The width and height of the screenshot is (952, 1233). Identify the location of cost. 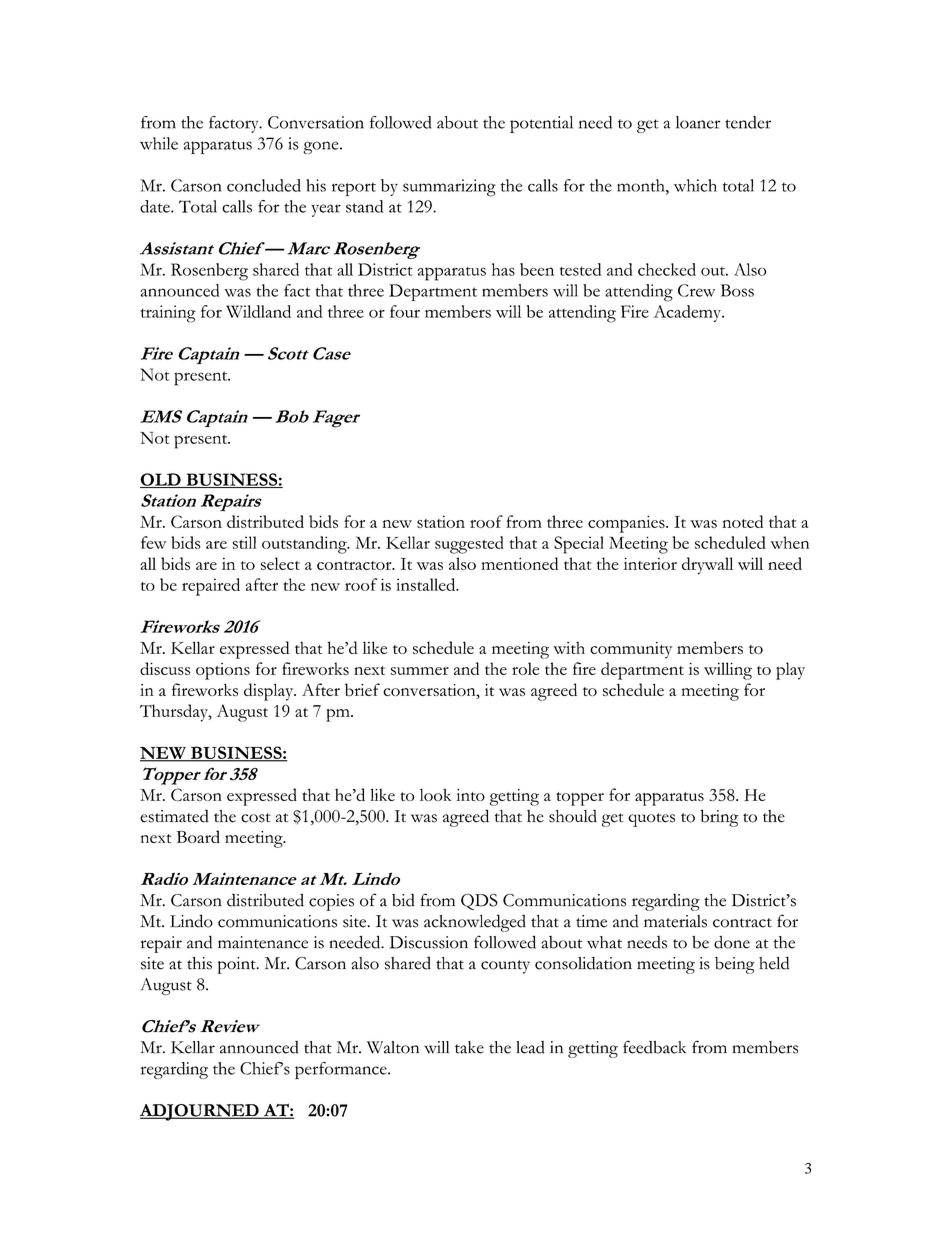
(256, 818).
